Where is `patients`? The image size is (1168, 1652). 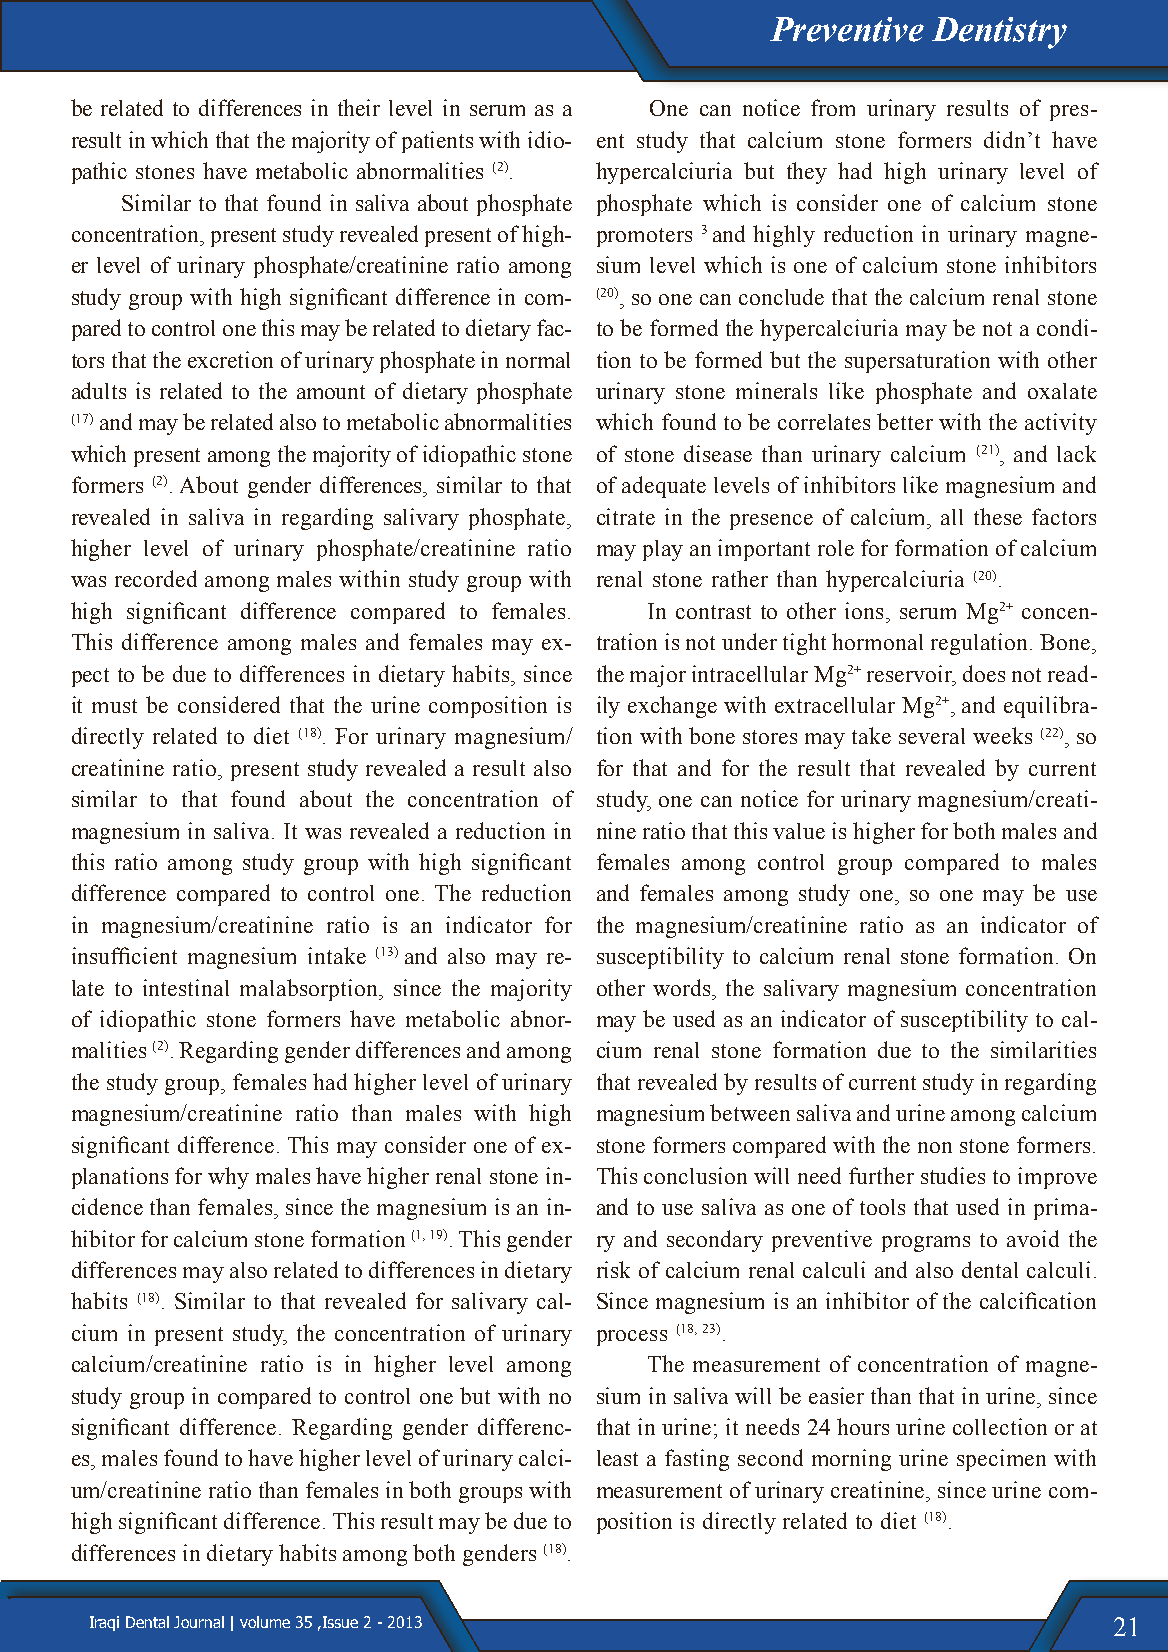
patients is located at coordinates (437, 142).
